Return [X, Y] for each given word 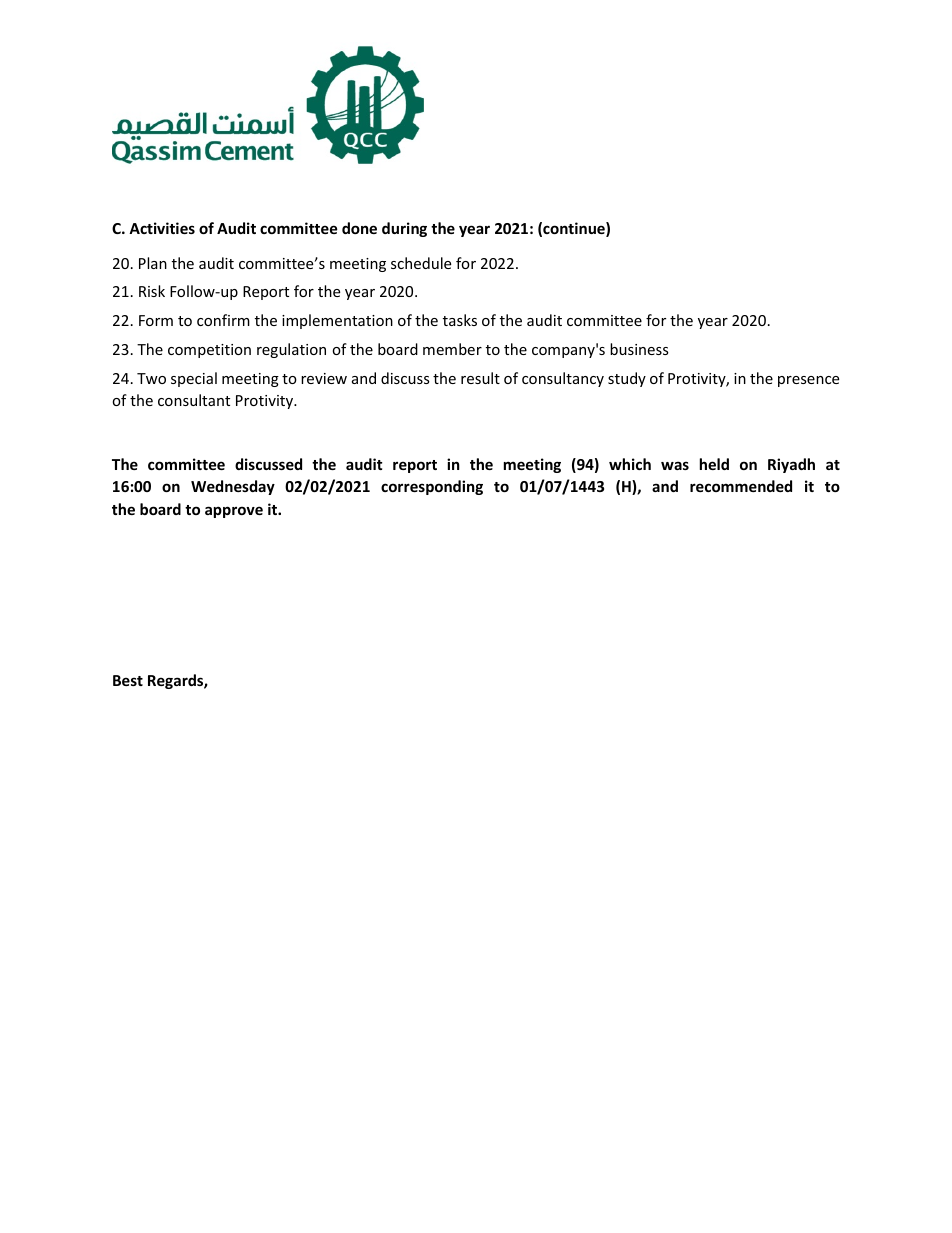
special [194, 379]
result [480, 378]
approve [234, 512]
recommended [741, 486]
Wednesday [233, 487]
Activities [162, 228]
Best [128, 680]
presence [808, 381]
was [675, 465]
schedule [421, 263]
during [404, 229]
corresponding [432, 487]
